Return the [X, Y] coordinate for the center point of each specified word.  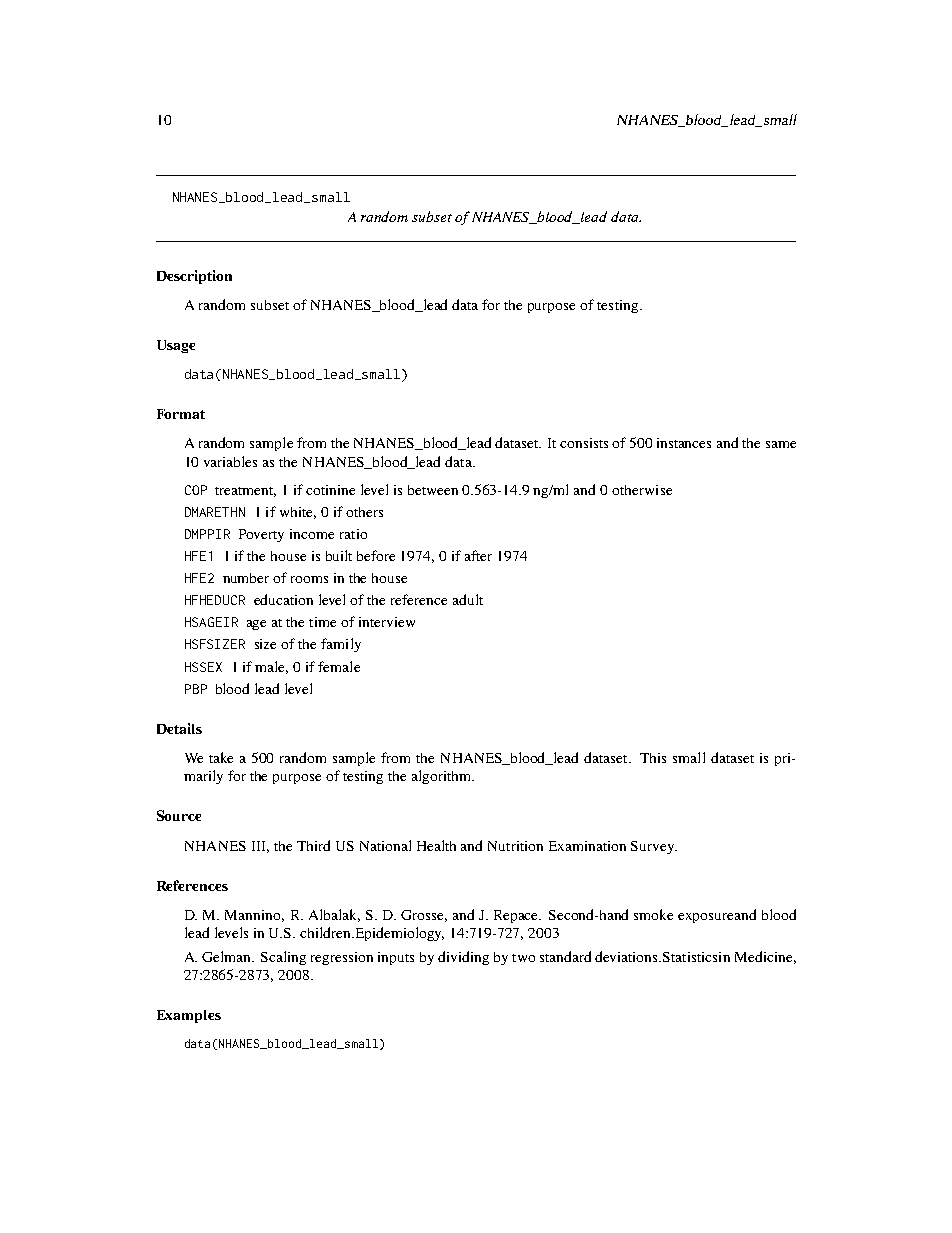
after [478, 555]
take [221, 757]
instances [684, 443]
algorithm [443, 777]
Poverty [261, 535]
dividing [463, 958]
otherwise [642, 490]
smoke [653, 914]
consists [584, 443]
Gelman [228, 956]
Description [194, 277]
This [653, 758]
